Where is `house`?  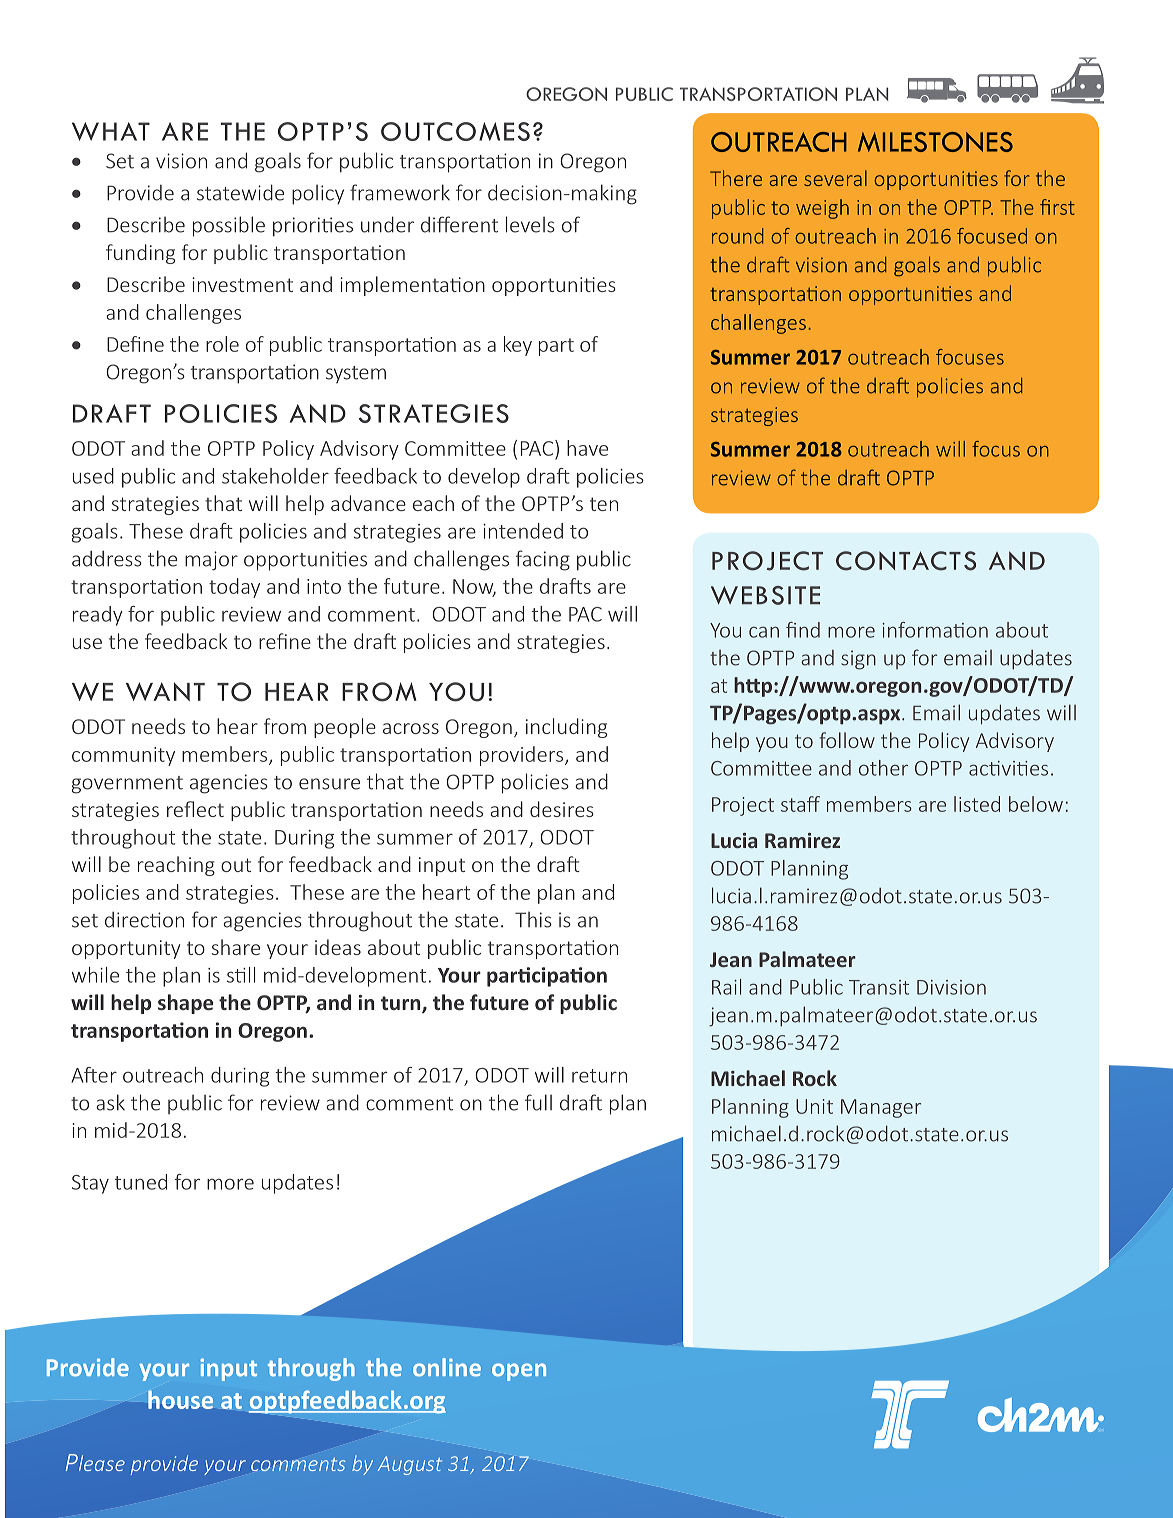 house is located at coordinates (180, 1399).
